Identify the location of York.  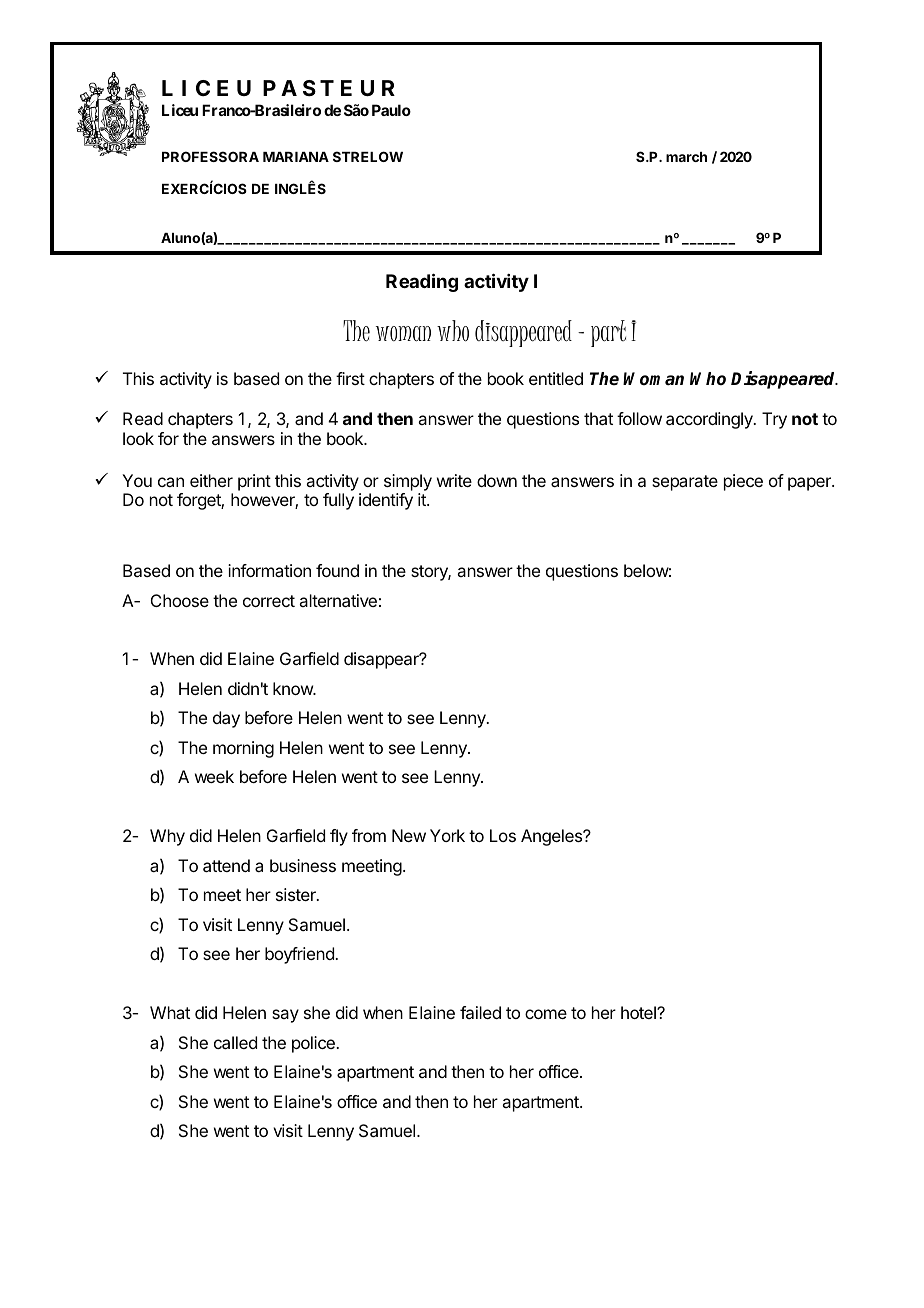
(447, 835).
